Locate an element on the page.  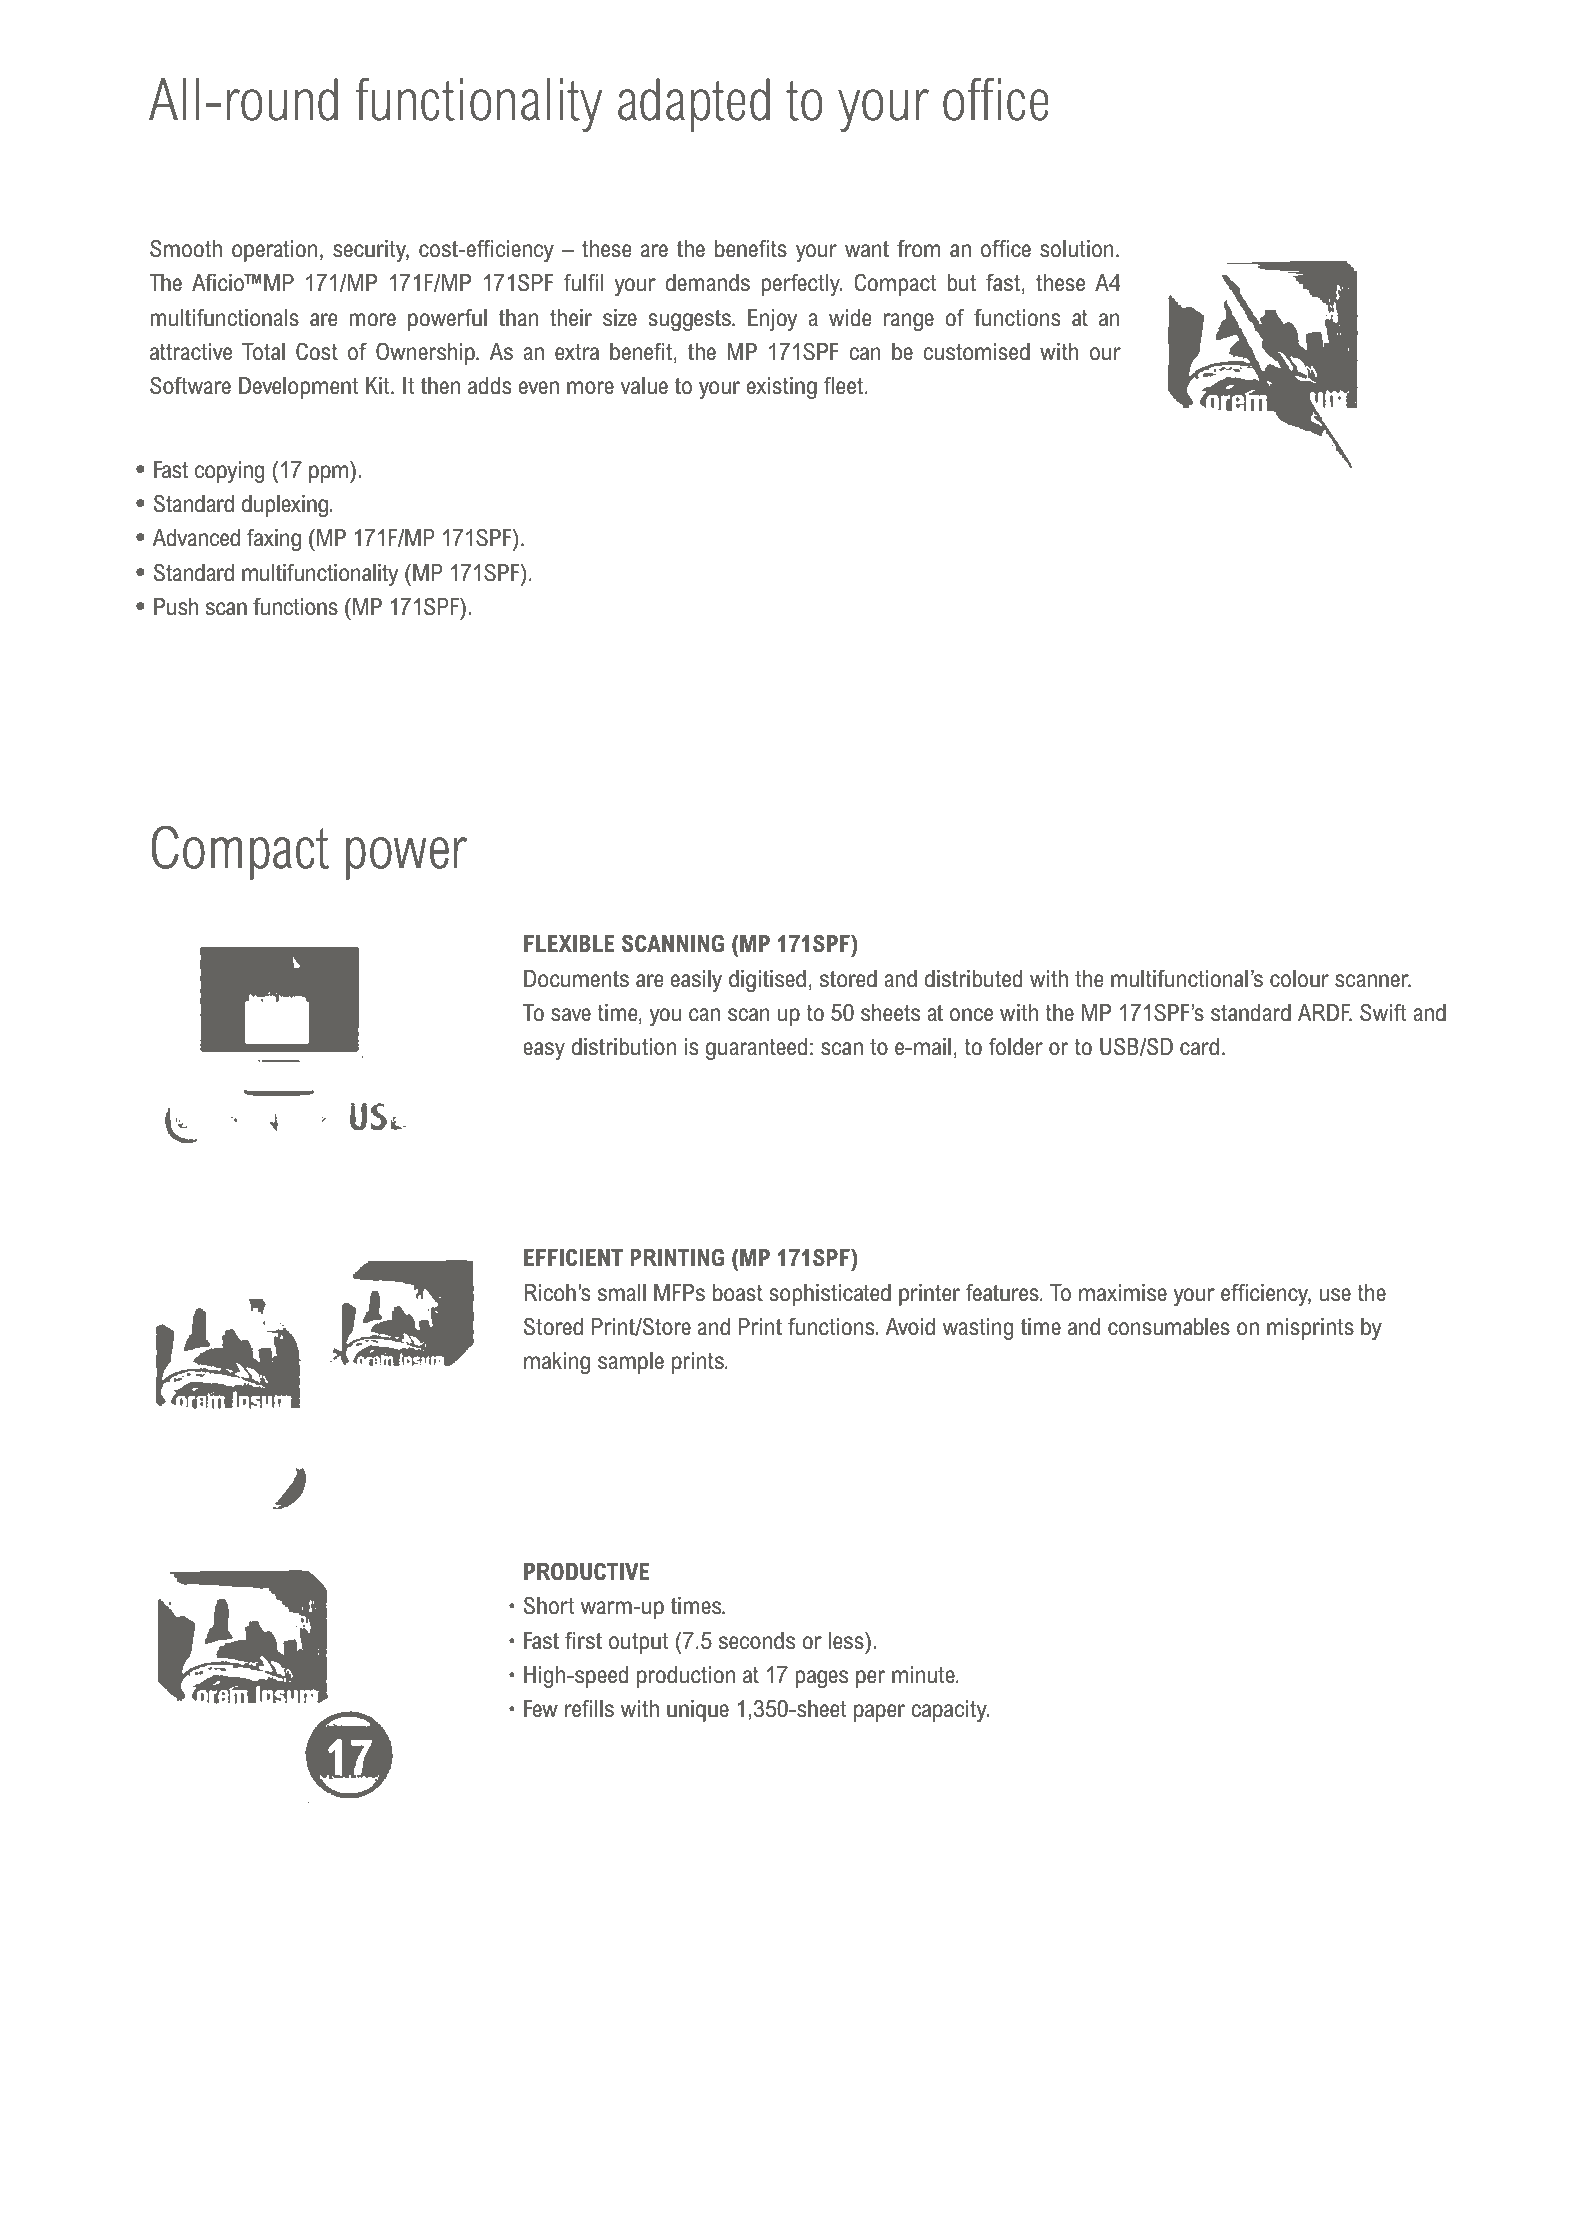
consumables is located at coordinates (1169, 1327).
